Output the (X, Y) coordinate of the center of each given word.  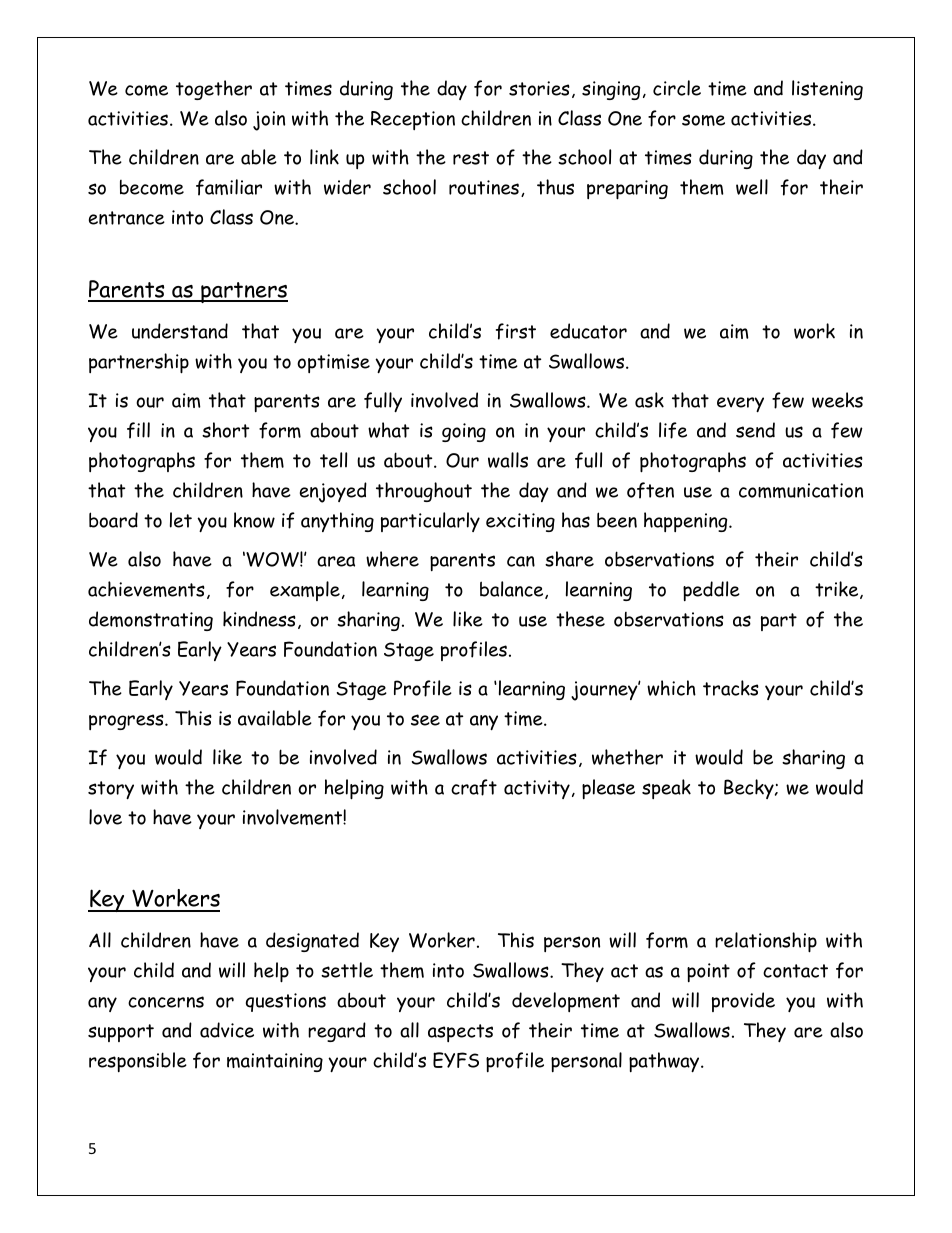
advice (227, 1030)
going (464, 432)
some (703, 120)
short (225, 430)
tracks (731, 688)
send (755, 430)
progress (127, 722)
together (214, 90)
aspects (460, 1033)
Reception (413, 120)
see (425, 720)
